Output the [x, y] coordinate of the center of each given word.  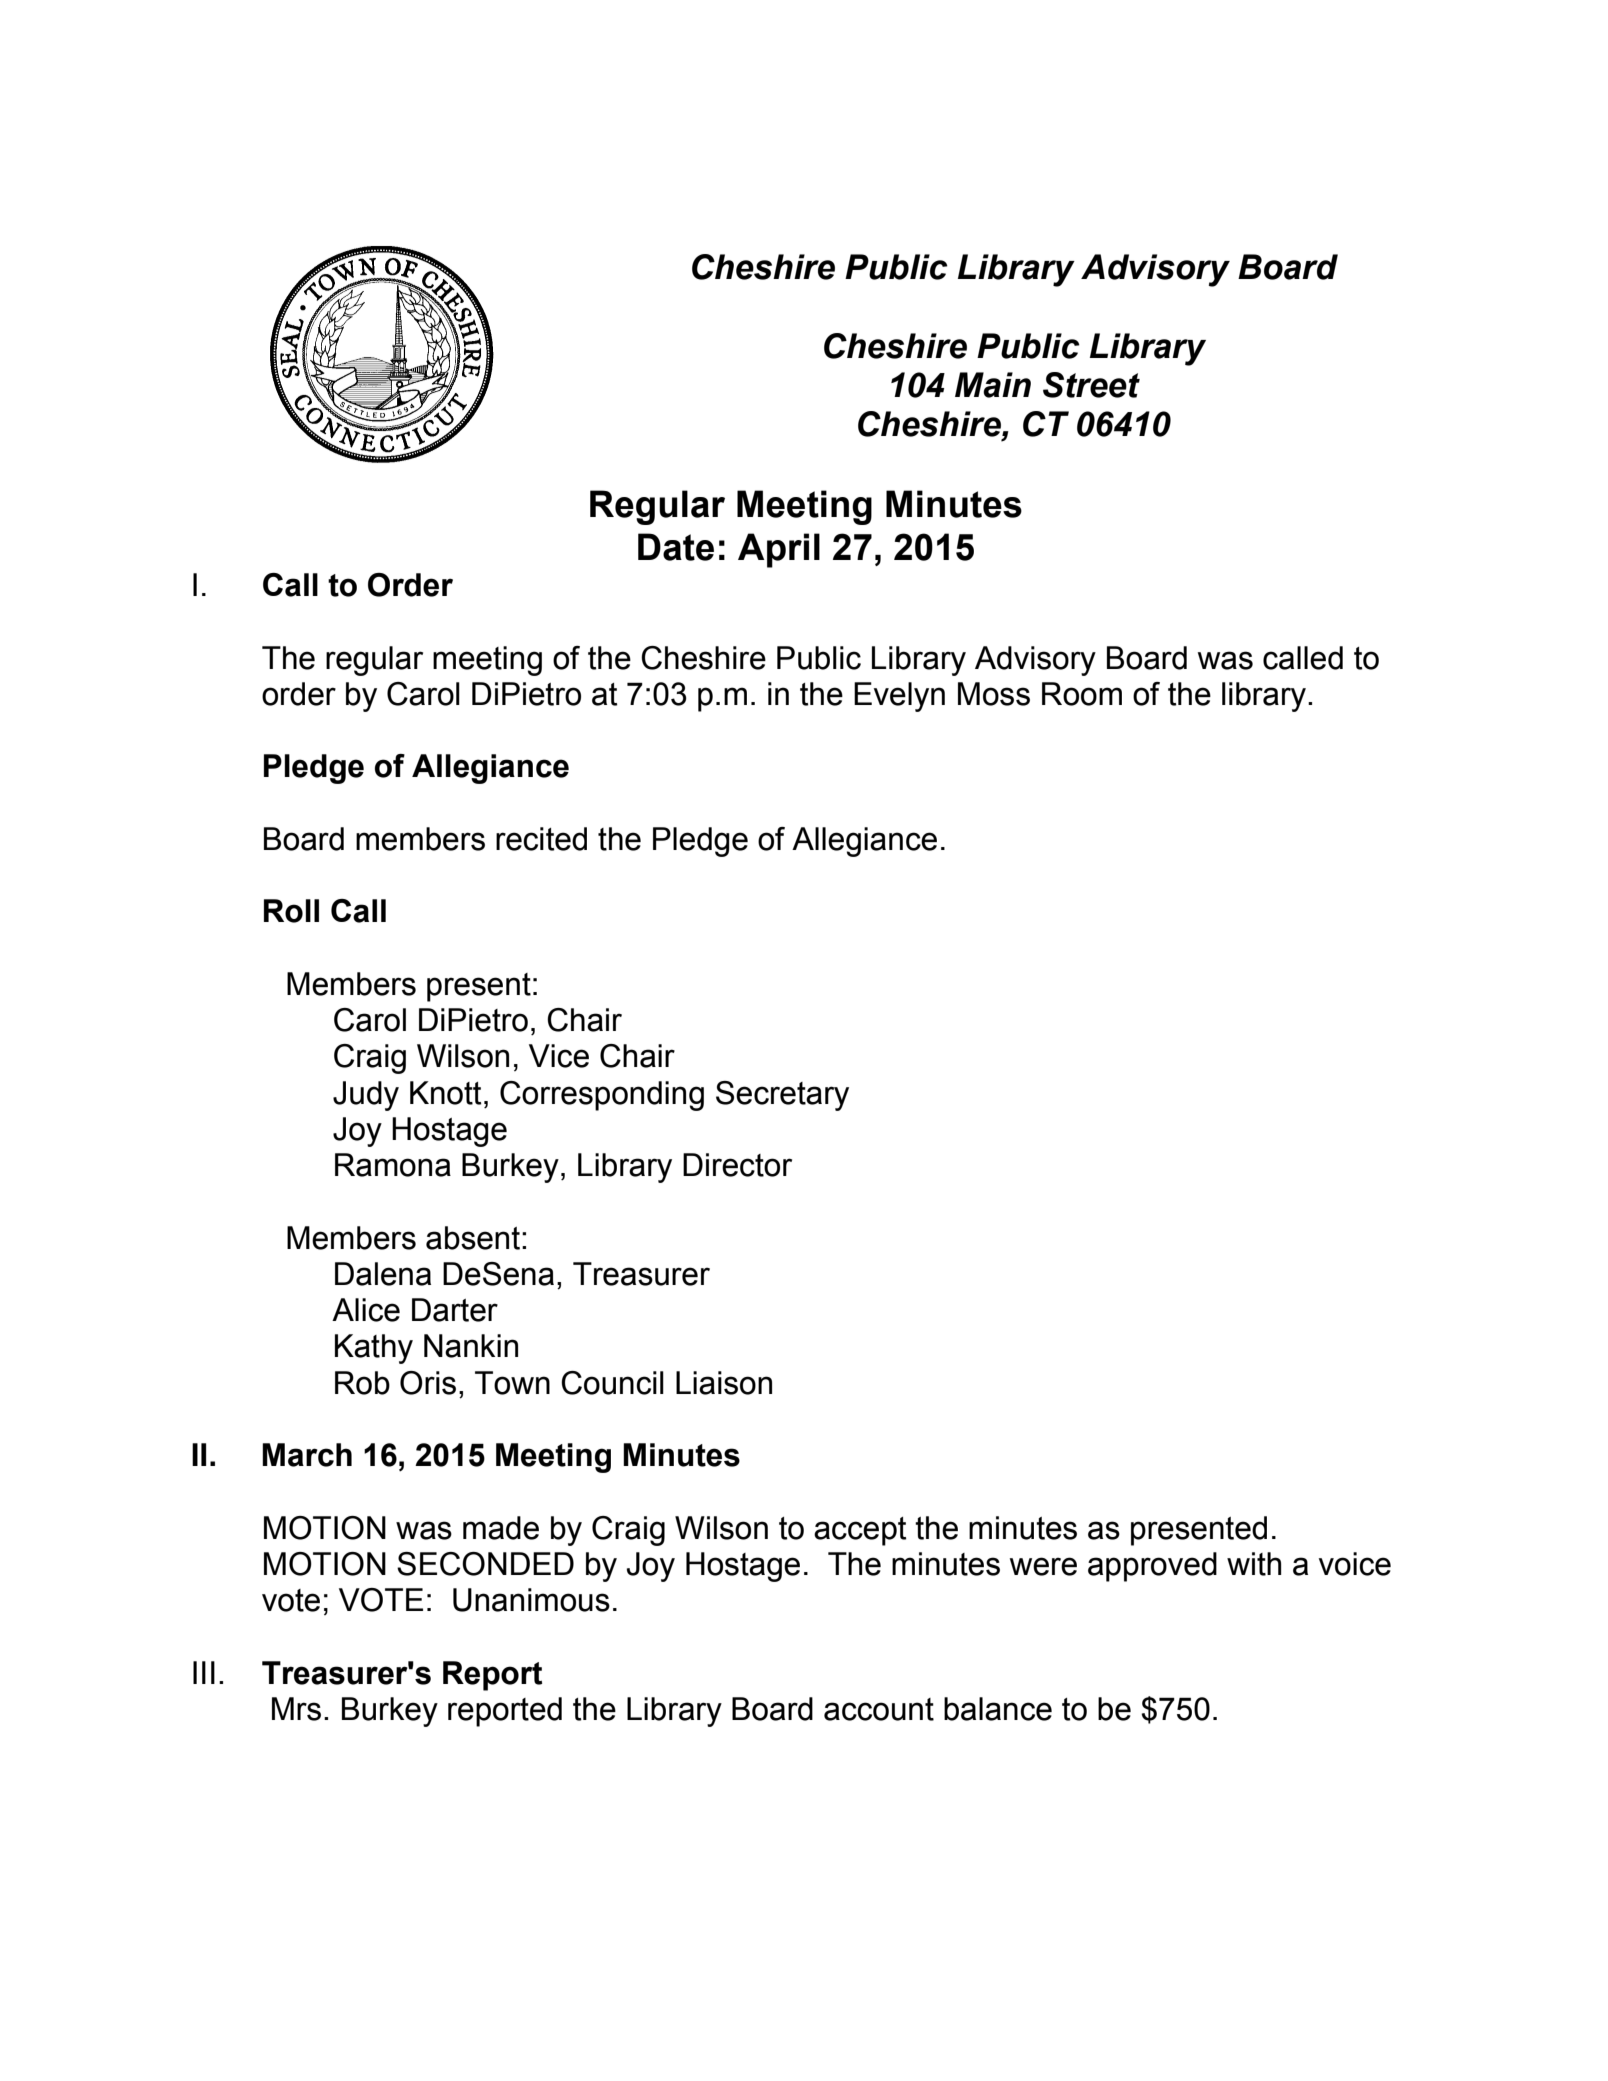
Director [737, 1165]
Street [1091, 385]
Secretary [782, 1096]
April [779, 550]
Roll [291, 911]
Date [676, 547]
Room [1082, 694]
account [879, 1709]
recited [541, 839]
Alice [366, 1310]
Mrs [296, 1709]
